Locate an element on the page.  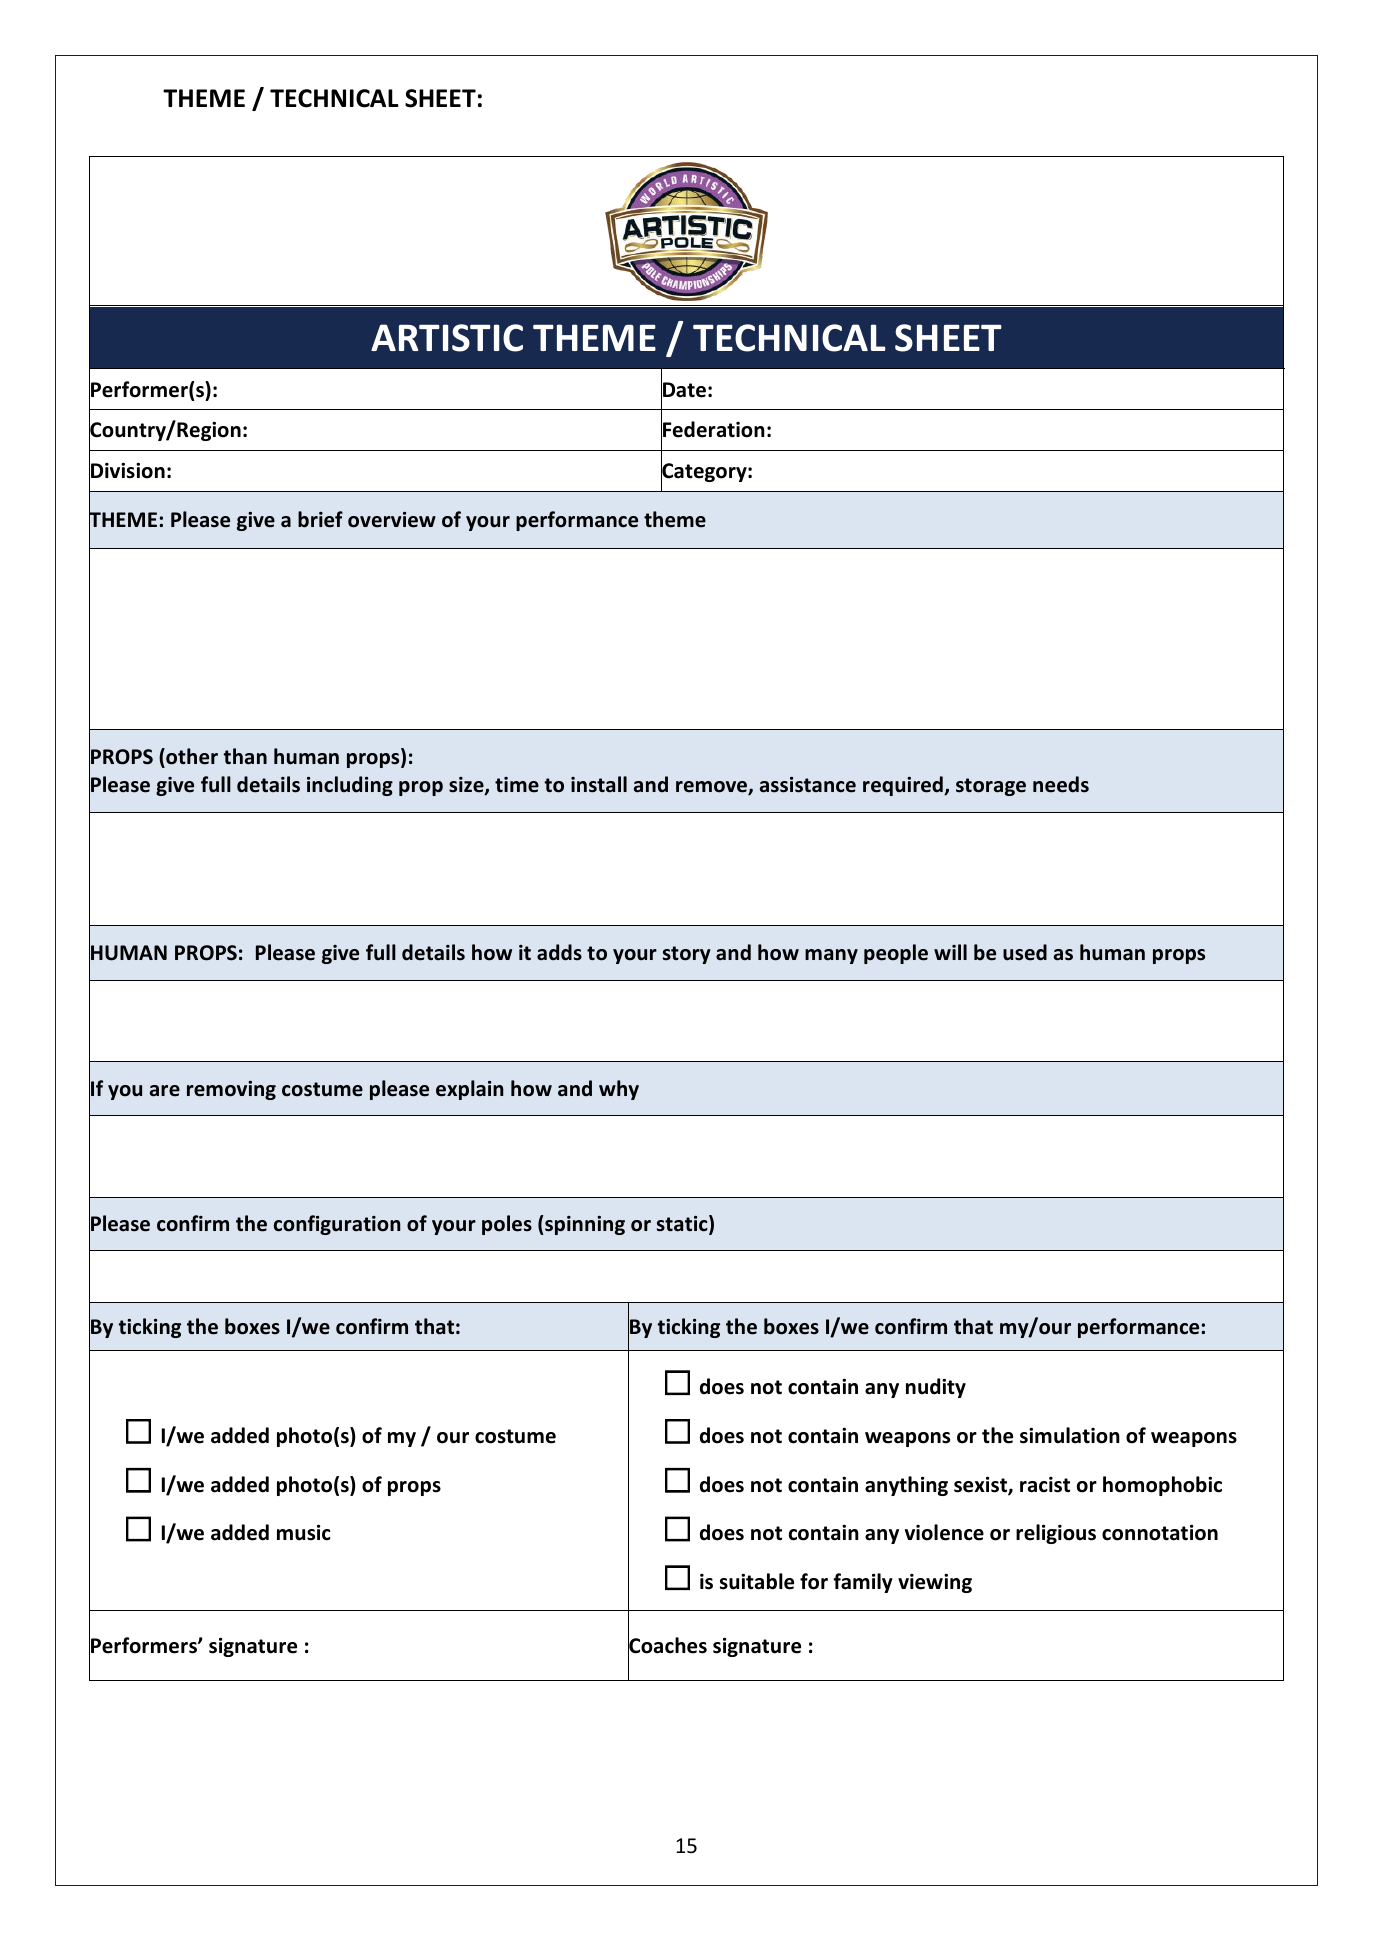
needs is located at coordinates (1061, 784).
